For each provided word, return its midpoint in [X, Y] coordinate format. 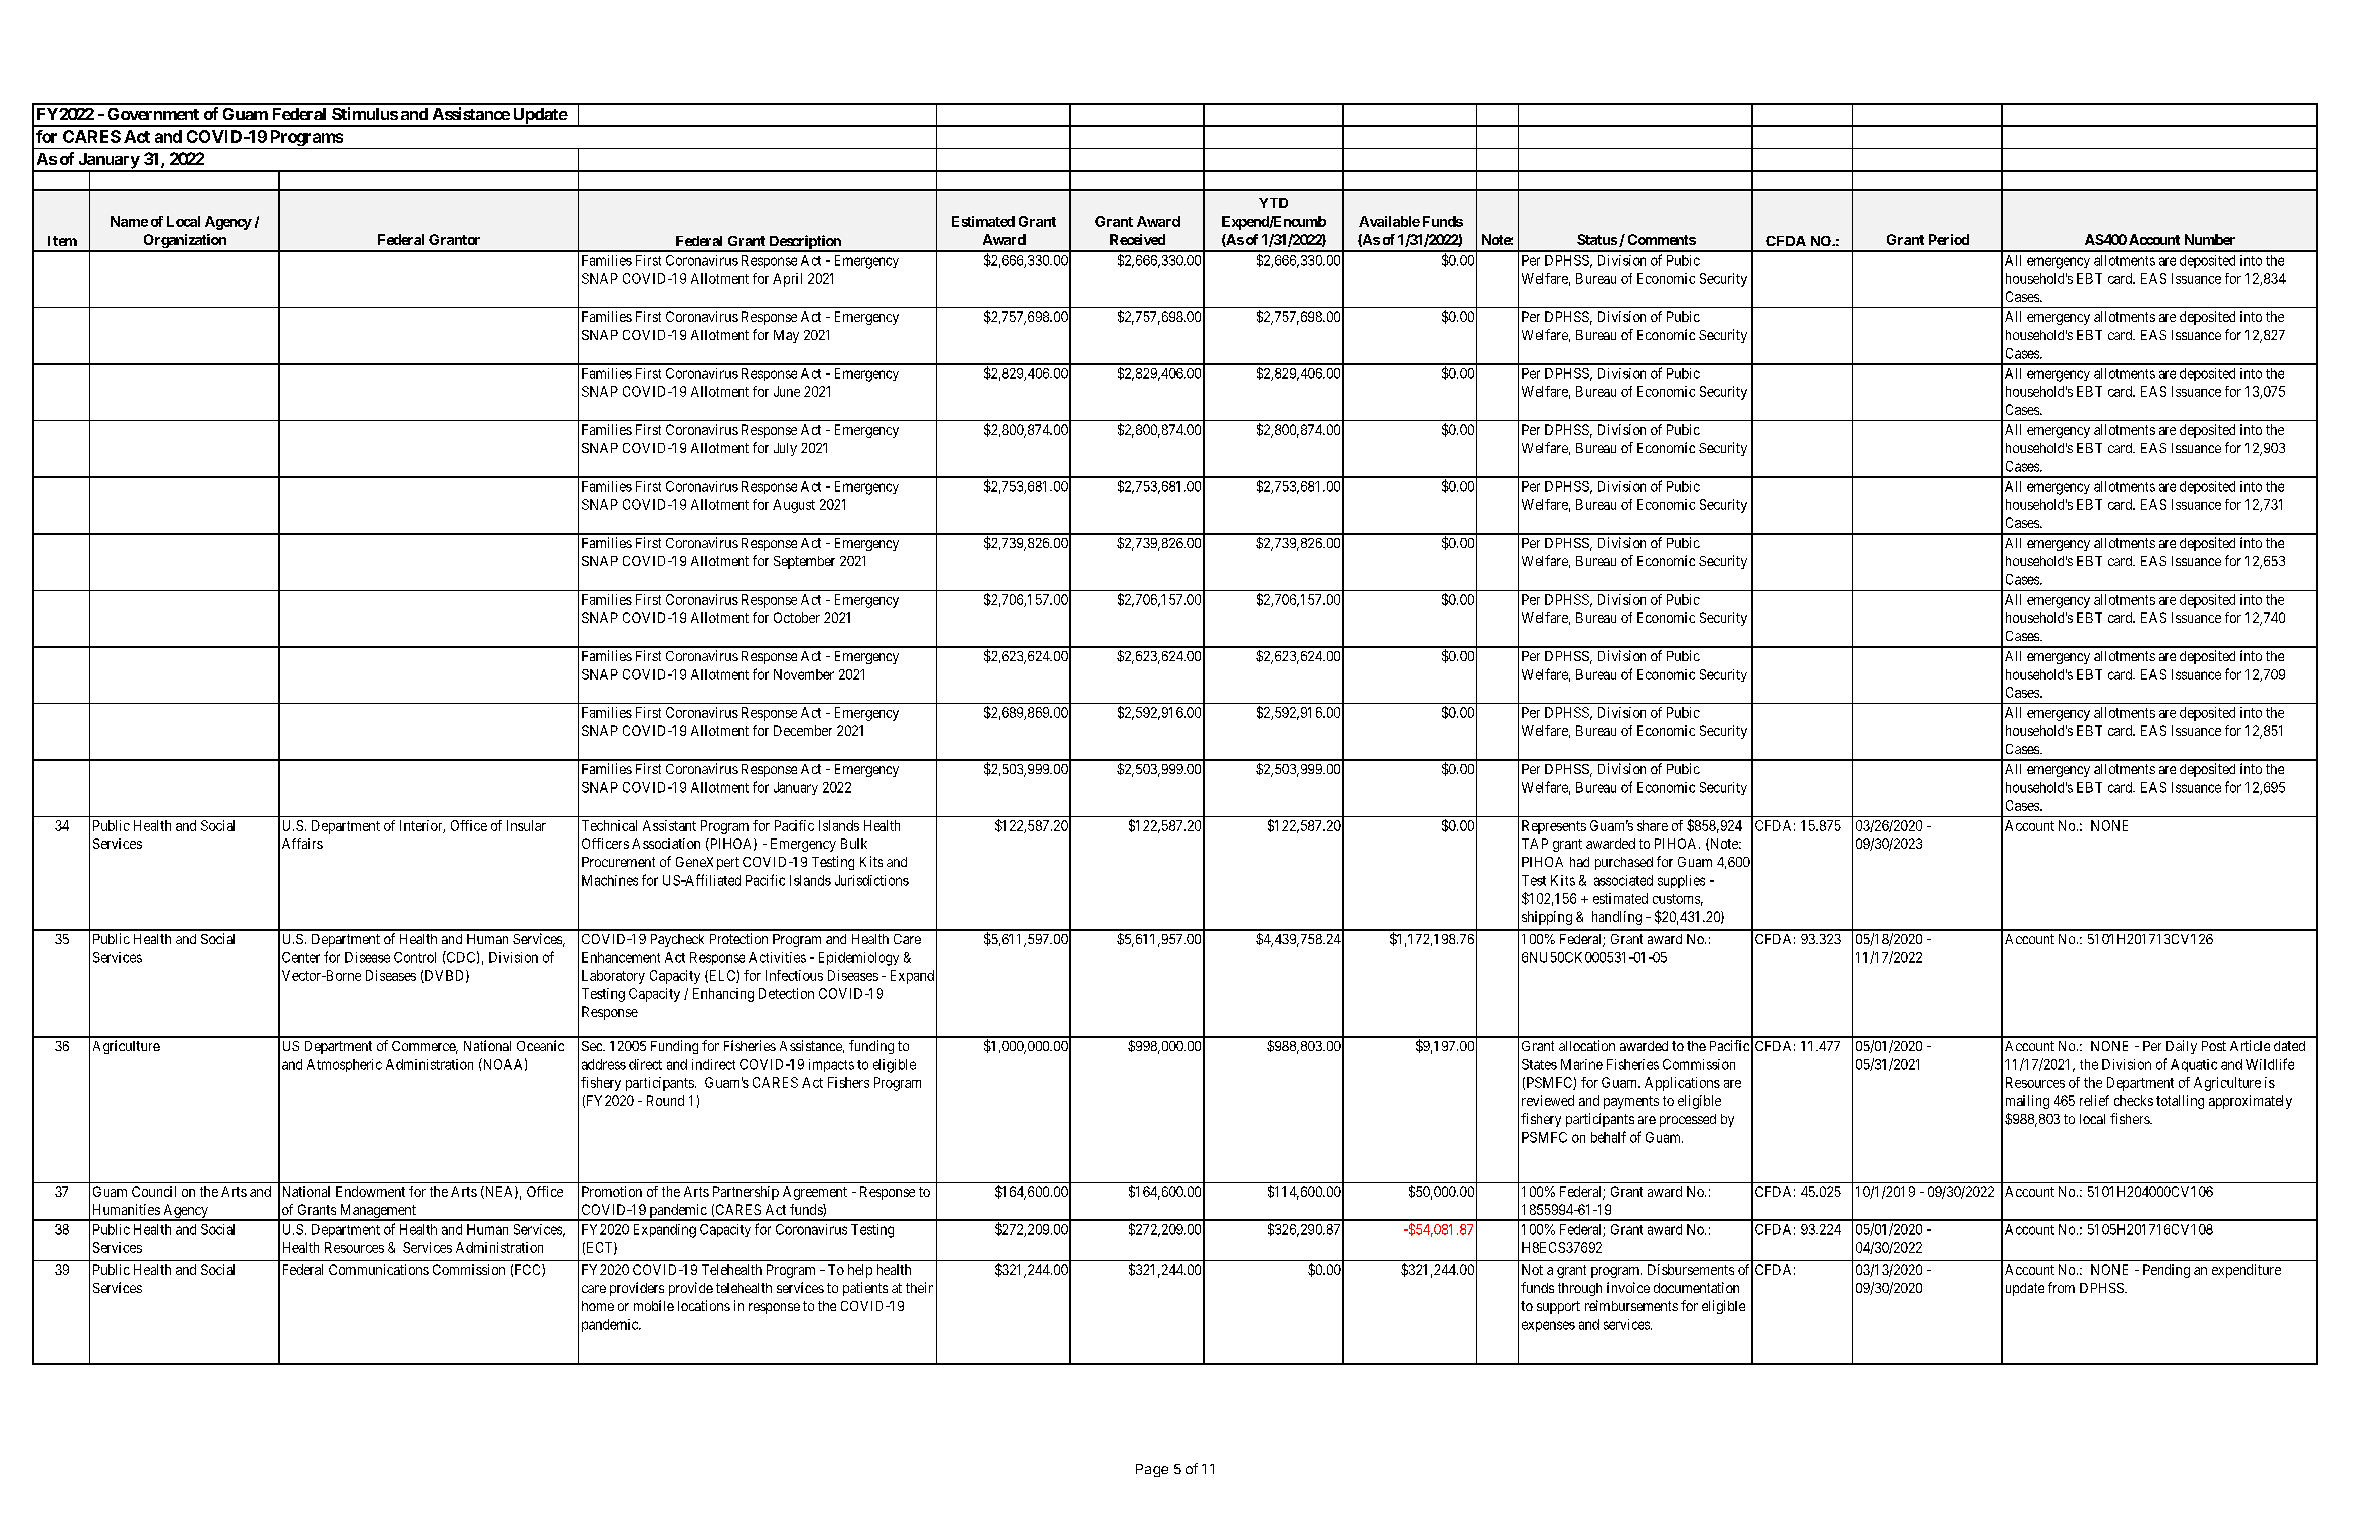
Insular [526, 825]
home [598, 1306]
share [1652, 825]
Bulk [854, 843]
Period [1949, 239]
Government [153, 114]
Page [1152, 1470]
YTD [1273, 203]
